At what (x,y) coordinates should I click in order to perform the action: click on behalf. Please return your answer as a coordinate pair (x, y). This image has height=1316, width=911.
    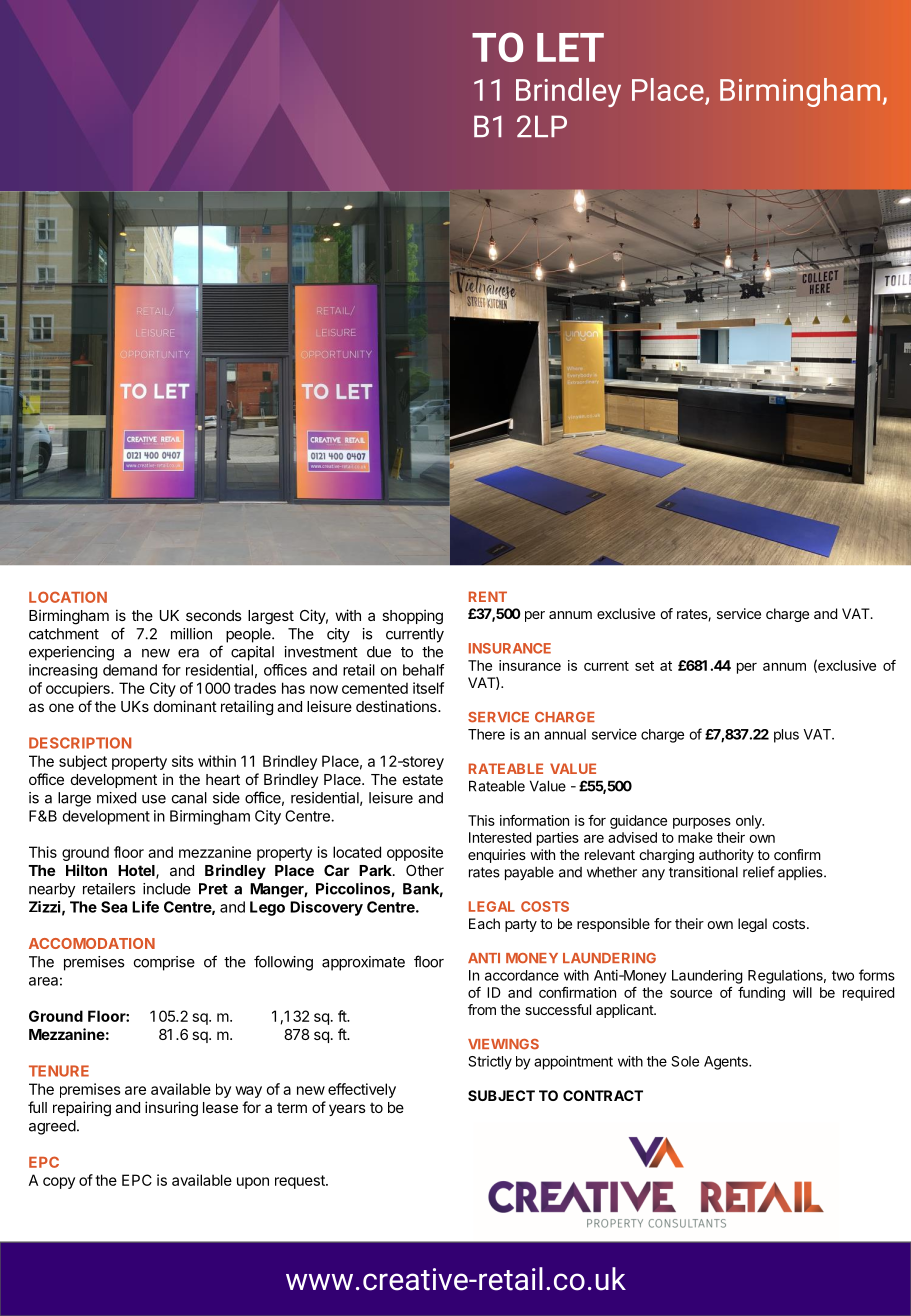
    Looking at the image, I should click on (424, 670).
